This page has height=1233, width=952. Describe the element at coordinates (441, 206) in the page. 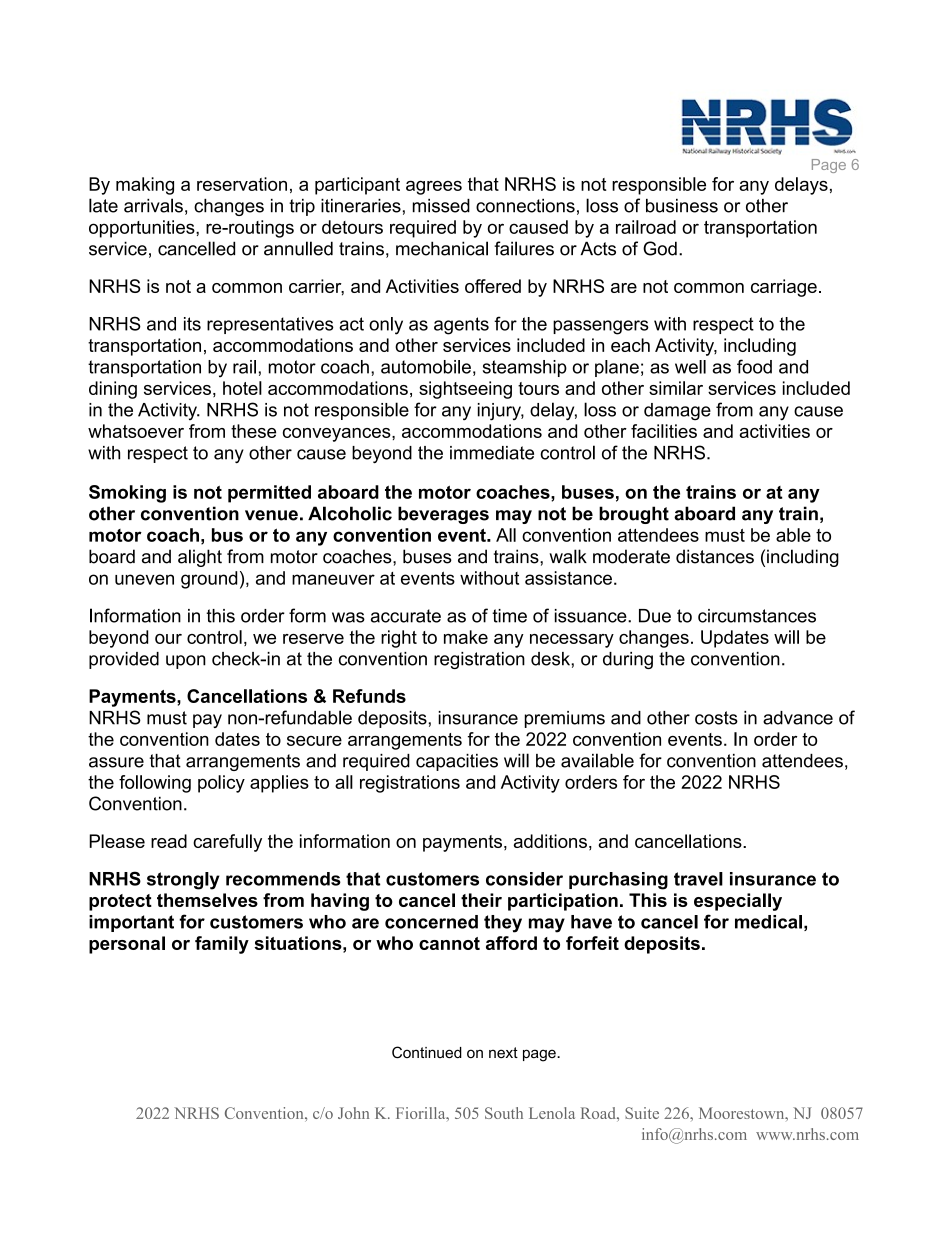

I see `missed` at that location.
